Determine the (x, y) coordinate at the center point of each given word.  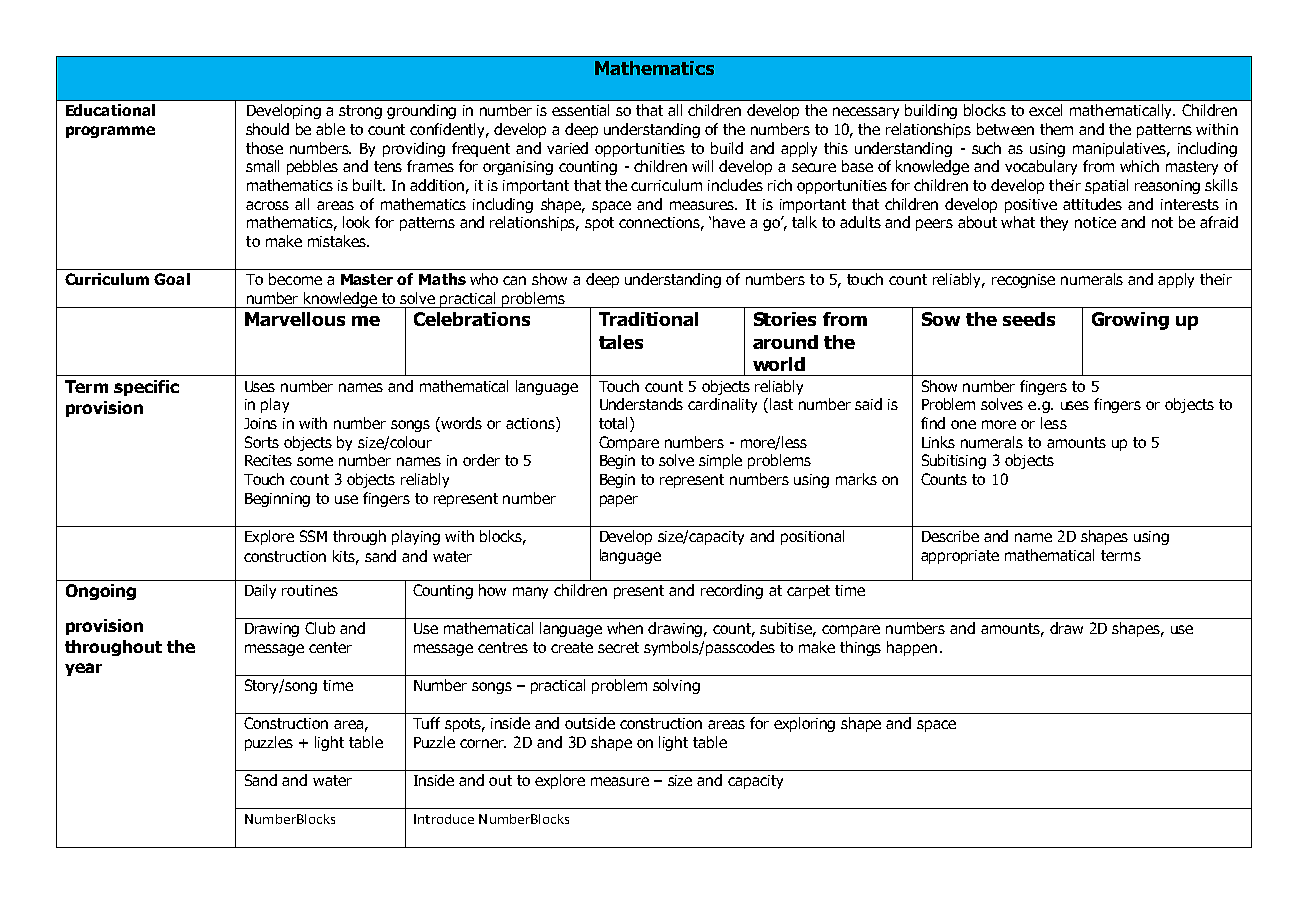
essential (580, 110)
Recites (268, 460)
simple (720, 461)
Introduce (444, 819)
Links (938, 442)
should (267, 129)
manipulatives (1121, 149)
